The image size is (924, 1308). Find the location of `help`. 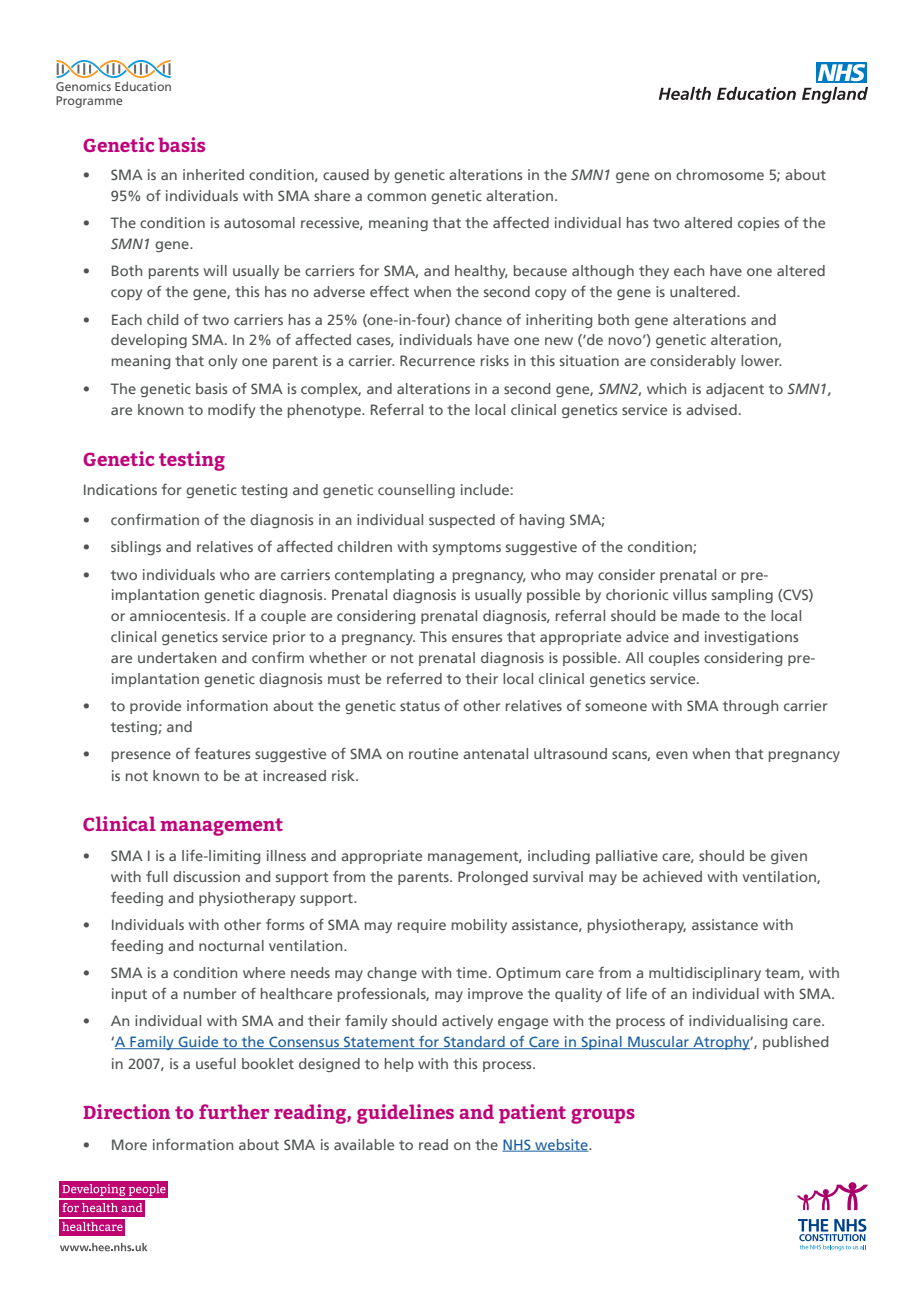

help is located at coordinates (399, 1065).
